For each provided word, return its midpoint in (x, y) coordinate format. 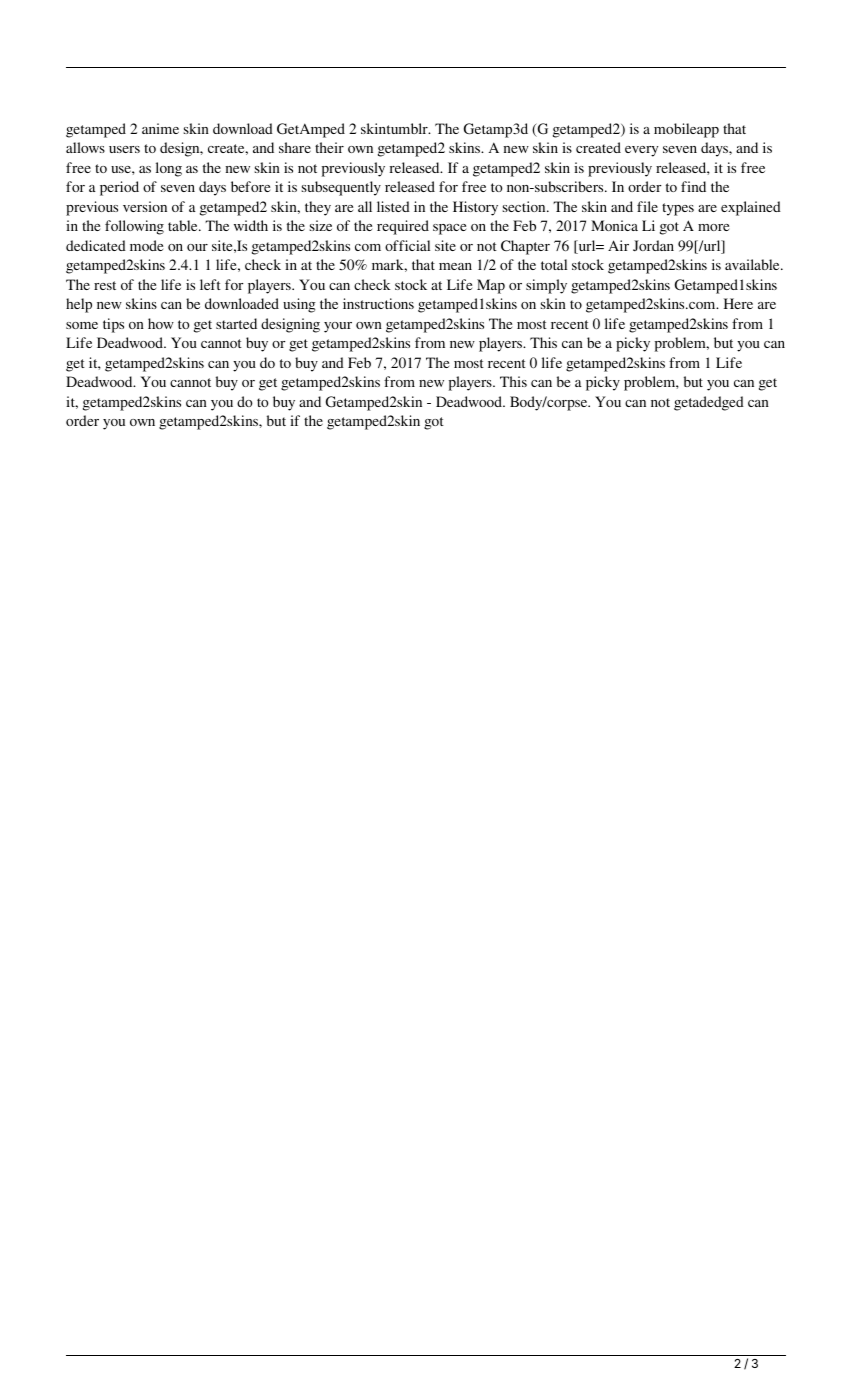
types (678, 209)
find (693, 186)
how (161, 323)
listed (393, 206)
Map (491, 286)
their (329, 147)
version (145, 206)
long (169, 169)
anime (160, 128)
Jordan (653, 245)
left (210, 284)
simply (546, 286)
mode (146, 245)
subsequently (341, 188)
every (641, 151)
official (407, 245)
